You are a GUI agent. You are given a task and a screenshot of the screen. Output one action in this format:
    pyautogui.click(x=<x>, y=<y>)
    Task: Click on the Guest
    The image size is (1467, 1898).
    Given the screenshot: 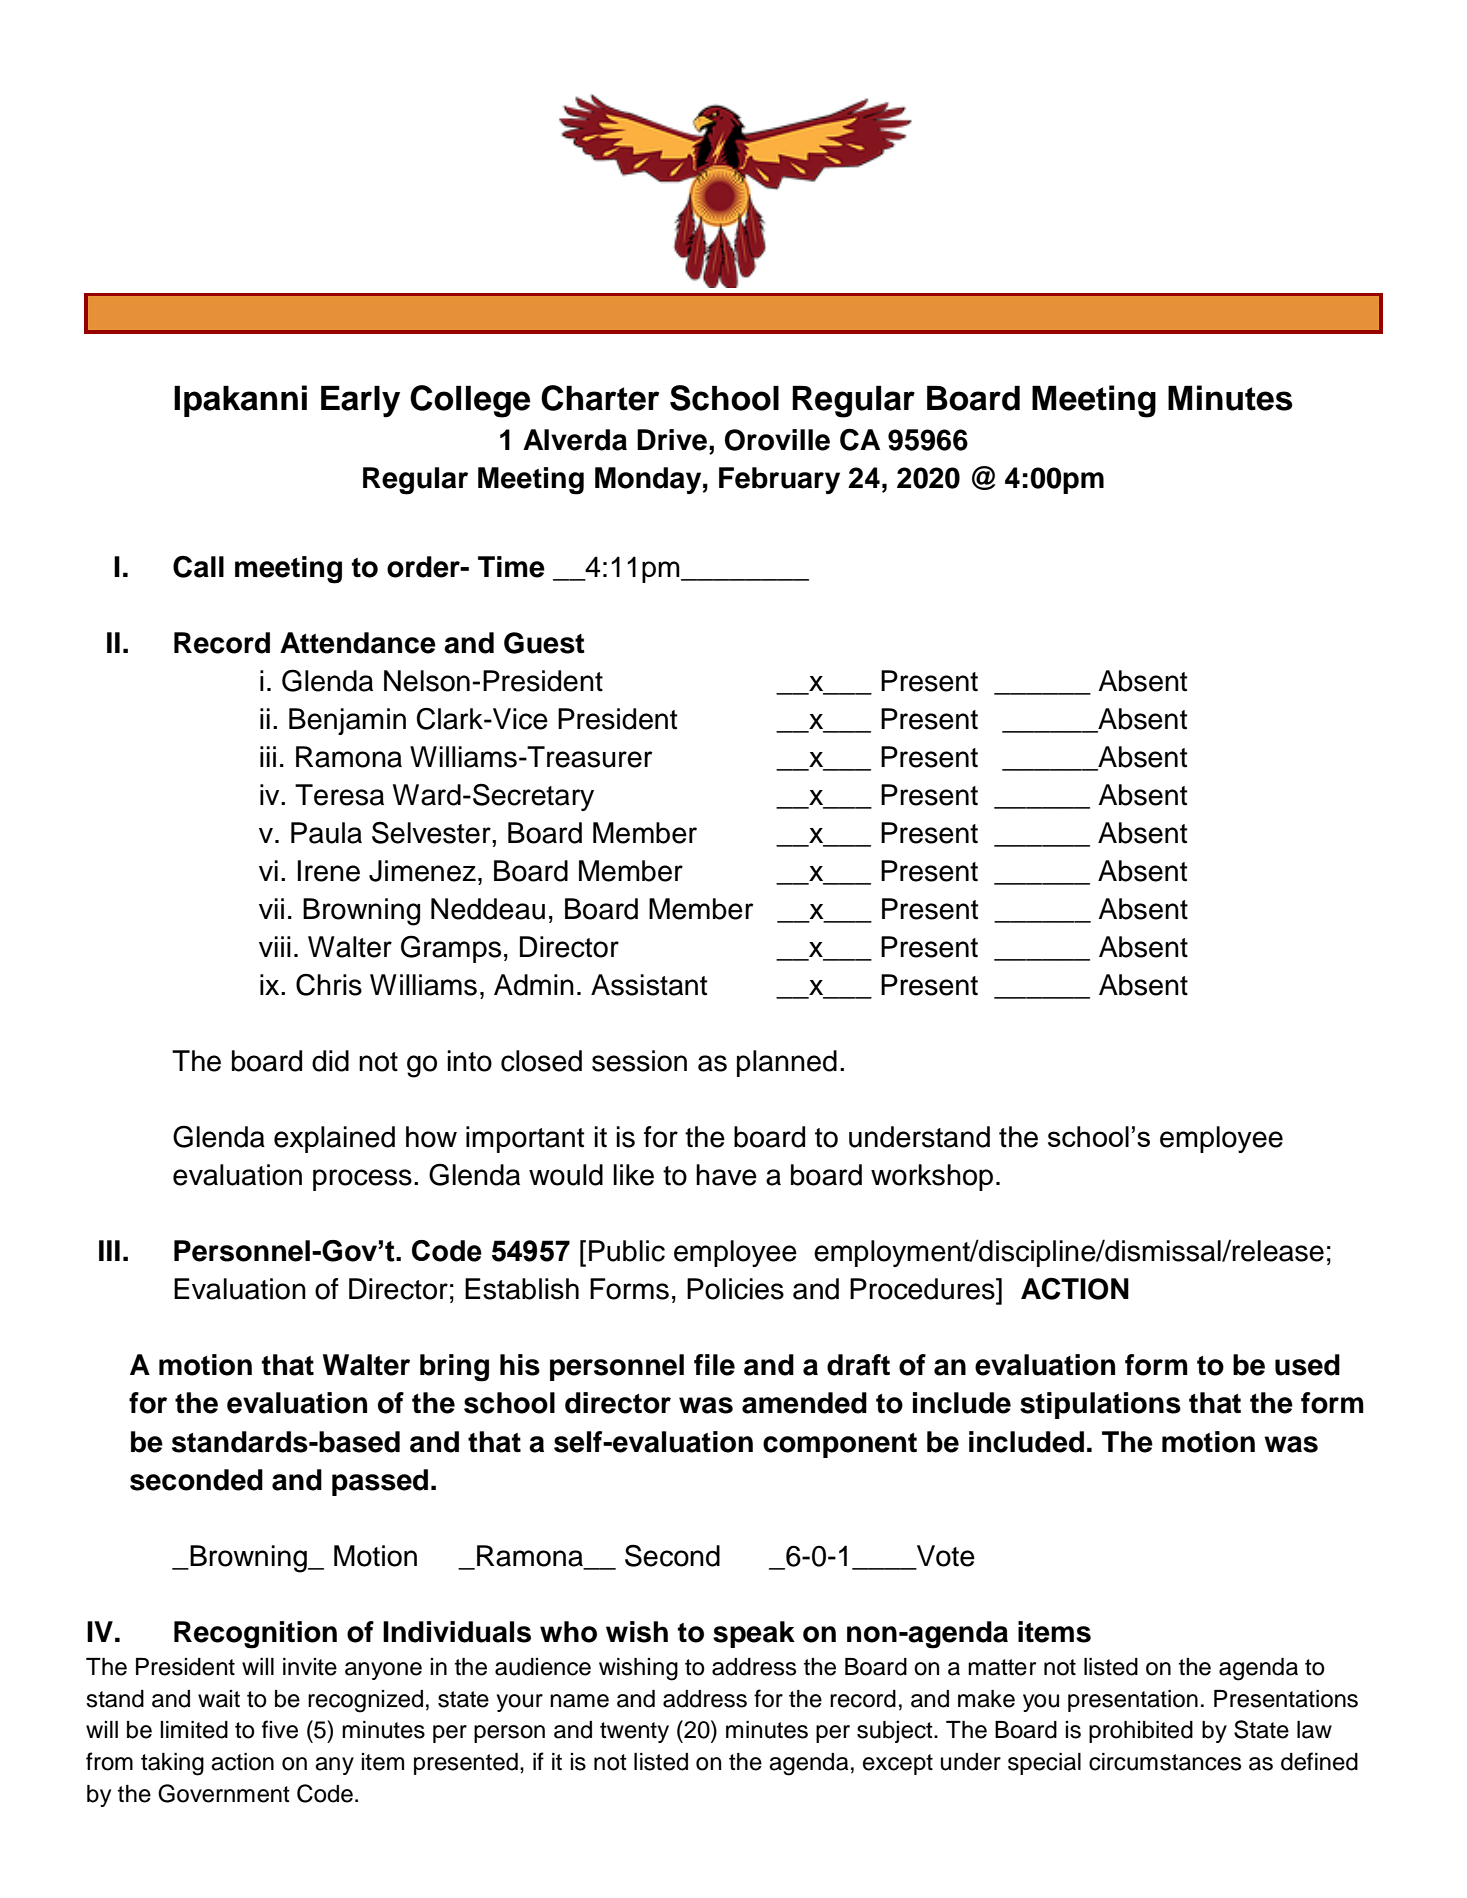 What is the action you would take?
    pyautogui.click(x=544, y=643)
